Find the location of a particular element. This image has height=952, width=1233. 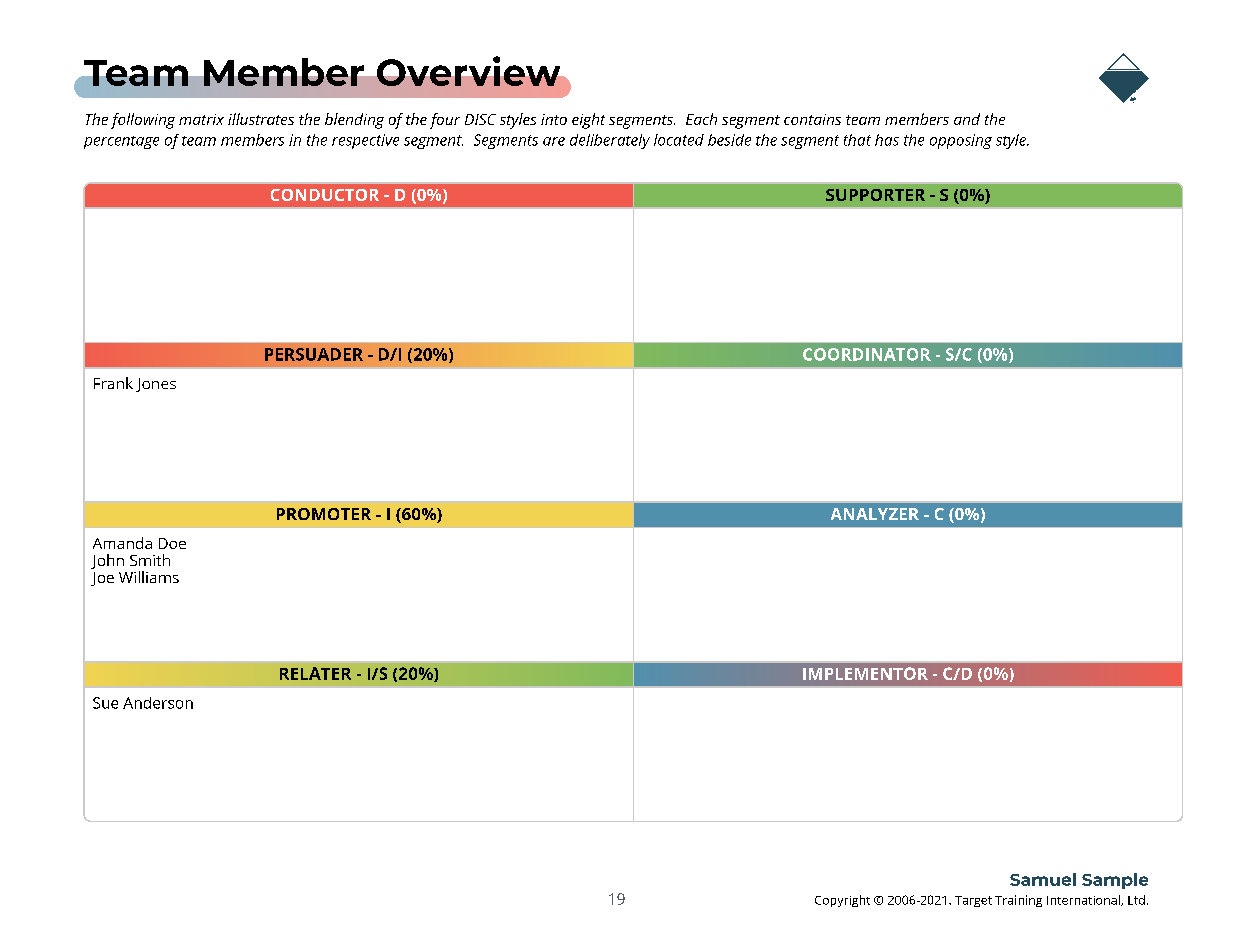

opposing is located at coordinates (961, 141).
